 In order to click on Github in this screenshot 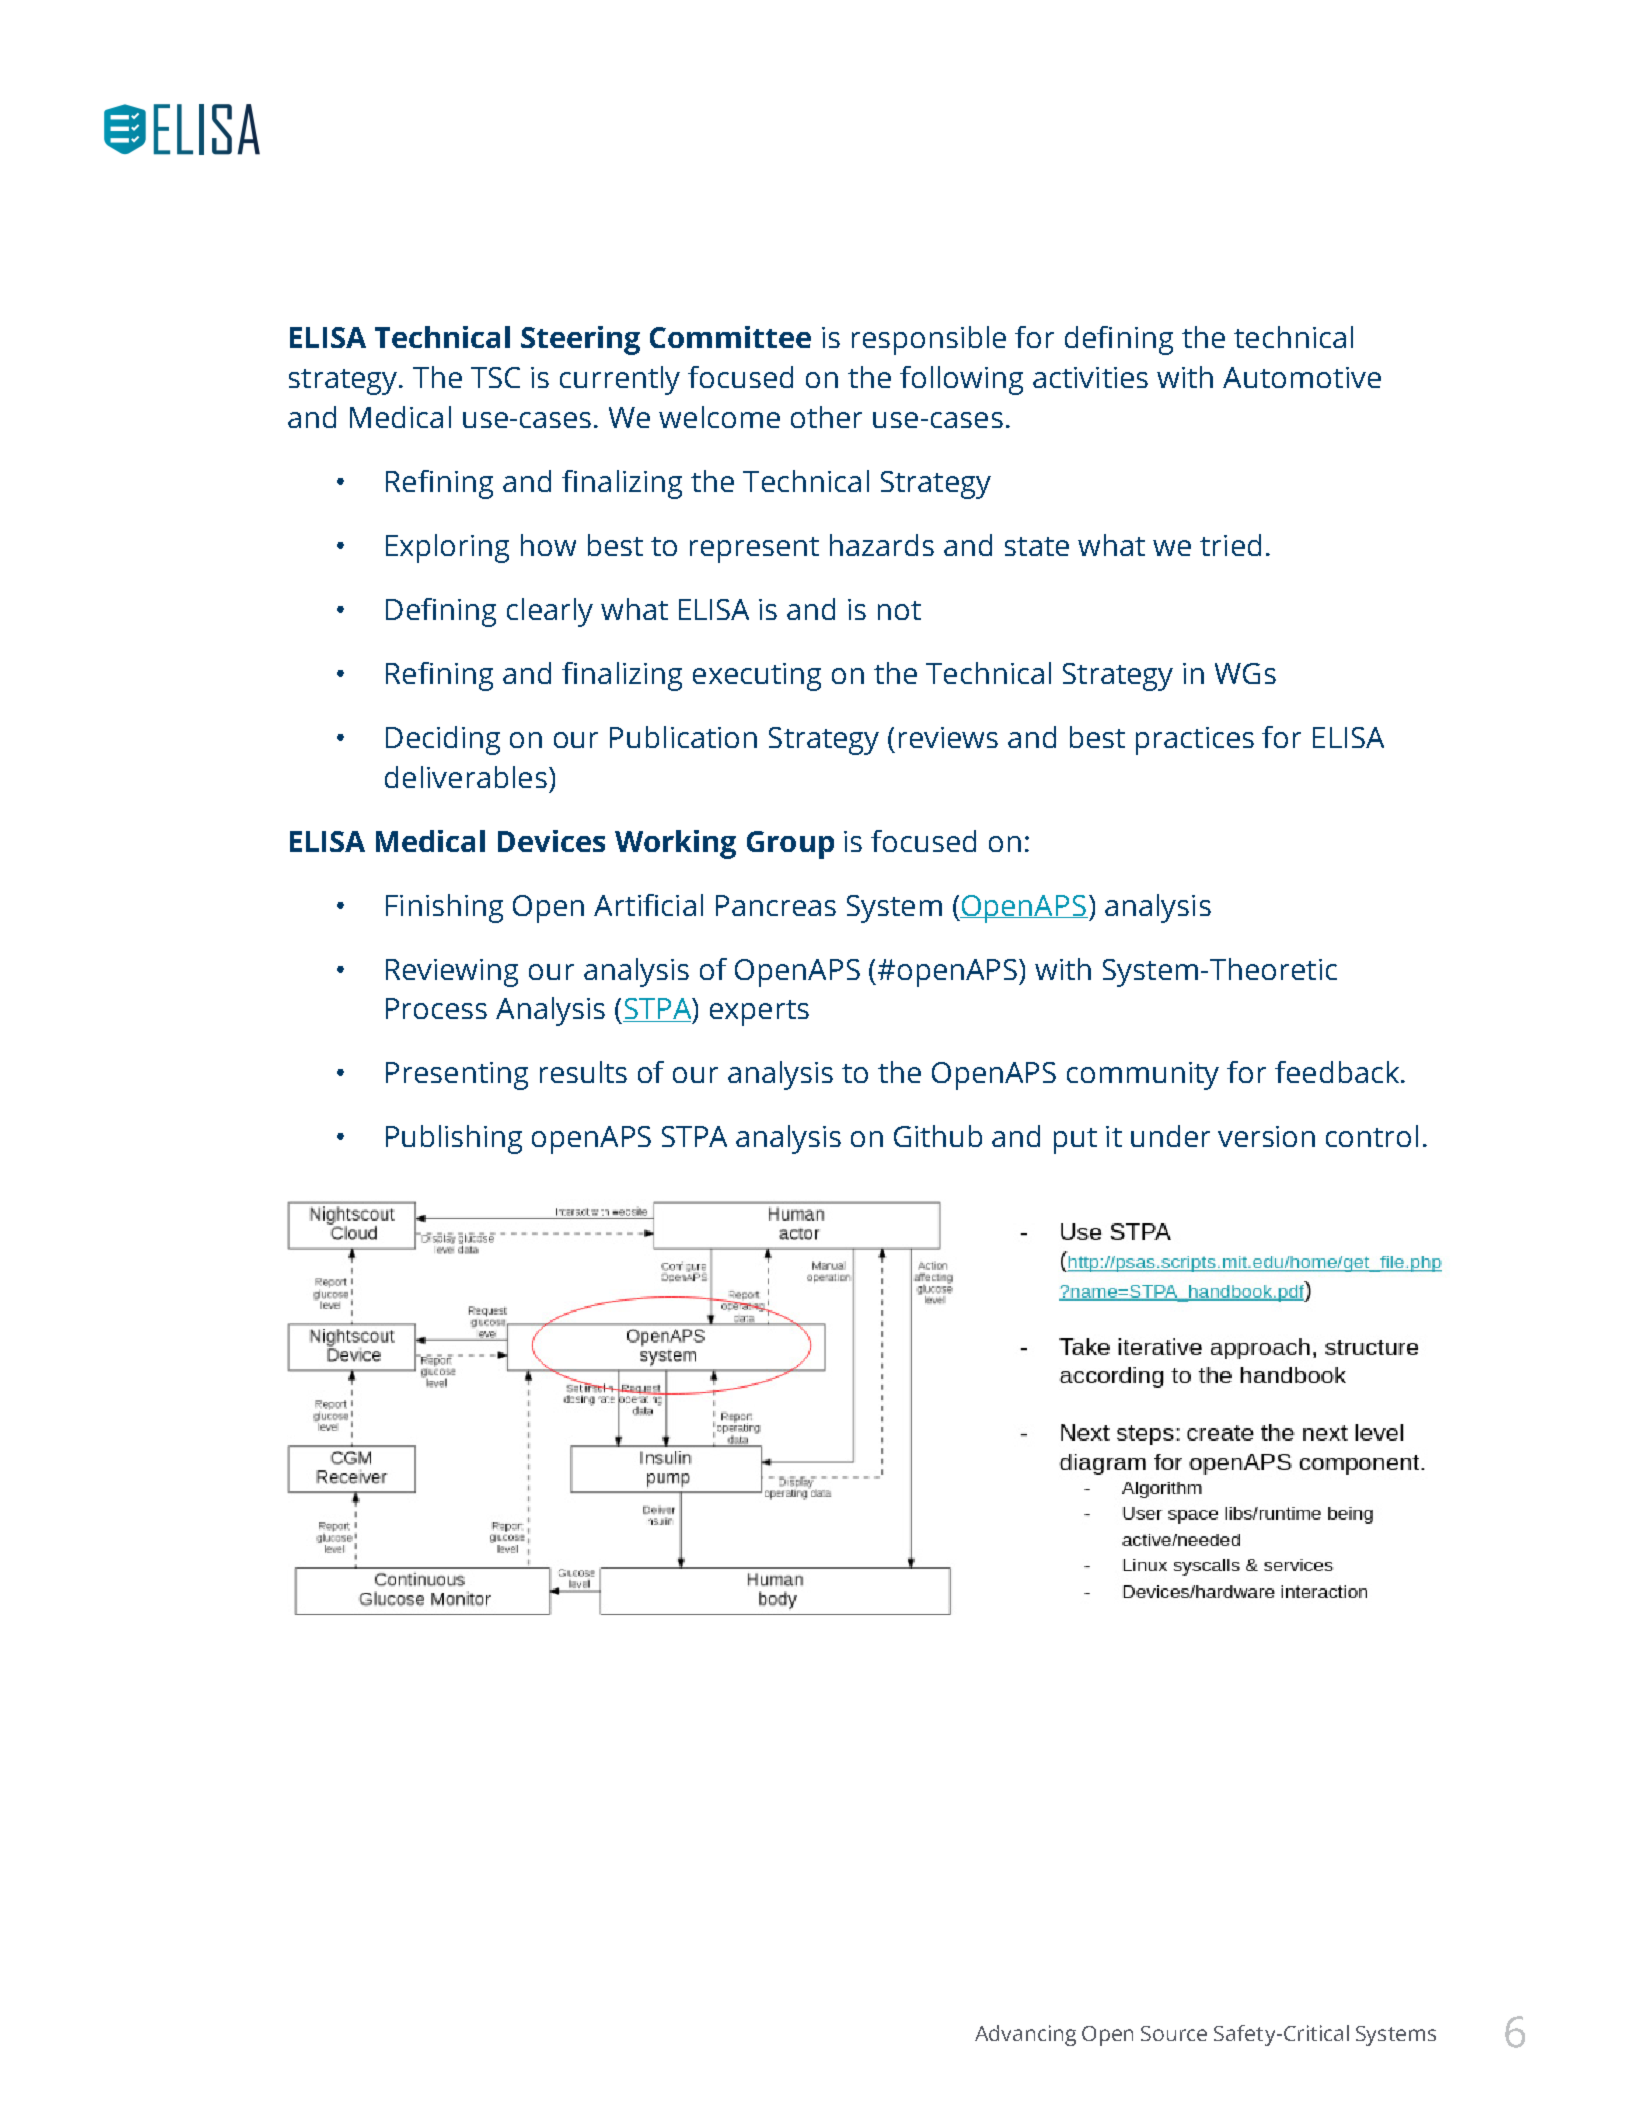, I will do `click(938, 1136)`.
